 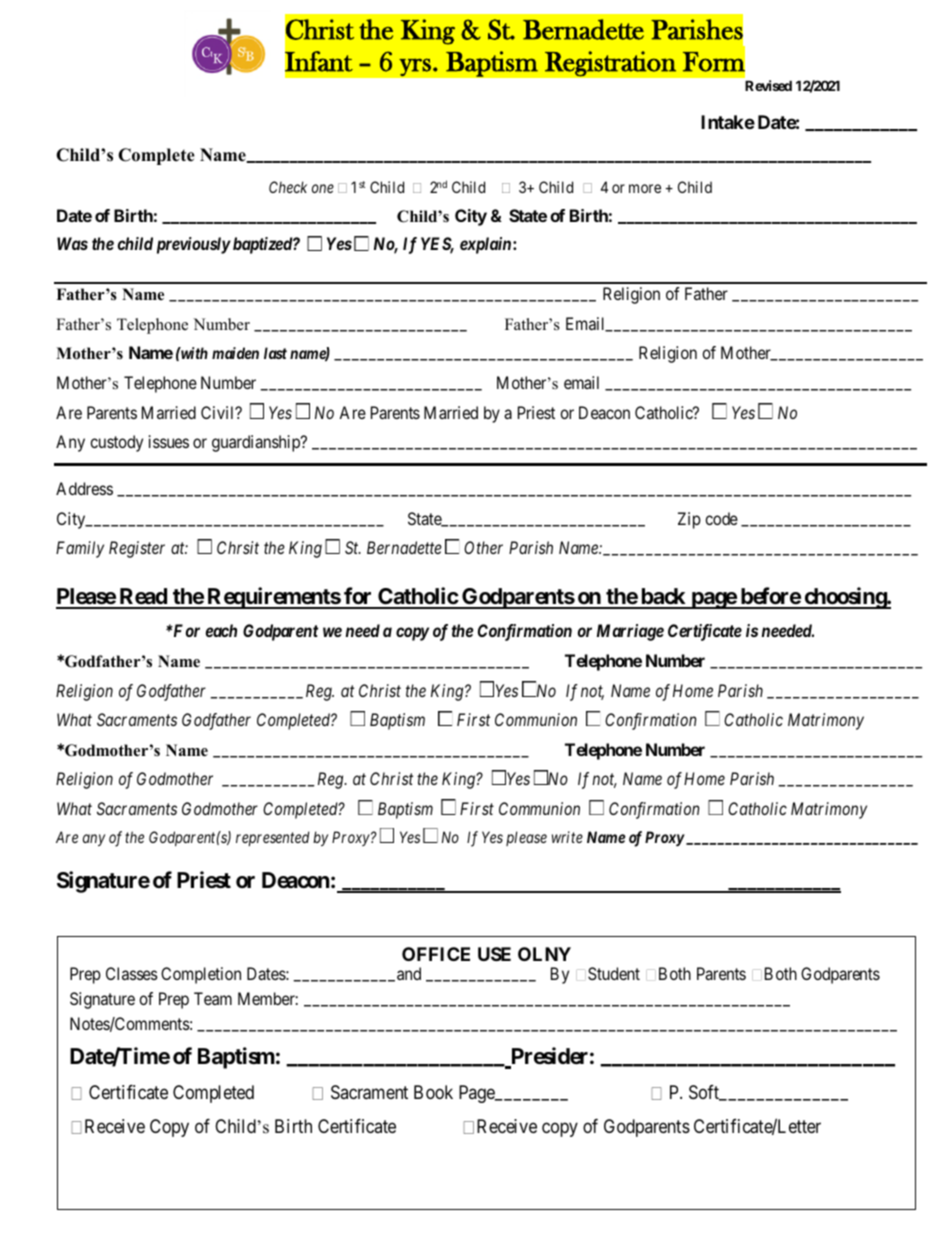 I want to click on Zip, so click(x=689, y=520).
